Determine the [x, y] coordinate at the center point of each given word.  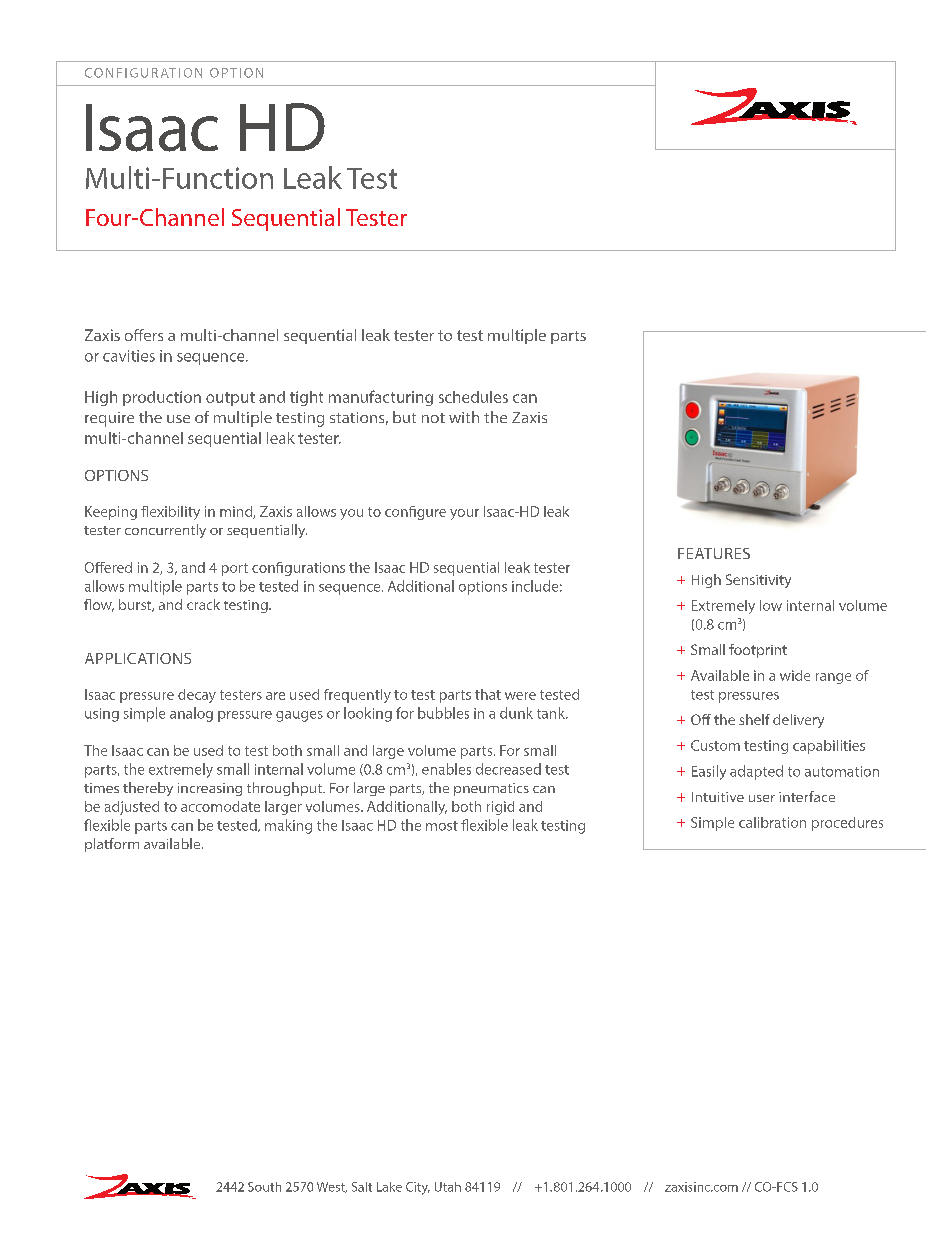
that [488, 694]
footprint [758, 651]
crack [203, 604]
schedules [473, 397]
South [264, 1187]
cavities [129, 356]
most [442, 826]
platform [112, 845]
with [464, 417]
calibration [772, 822]
